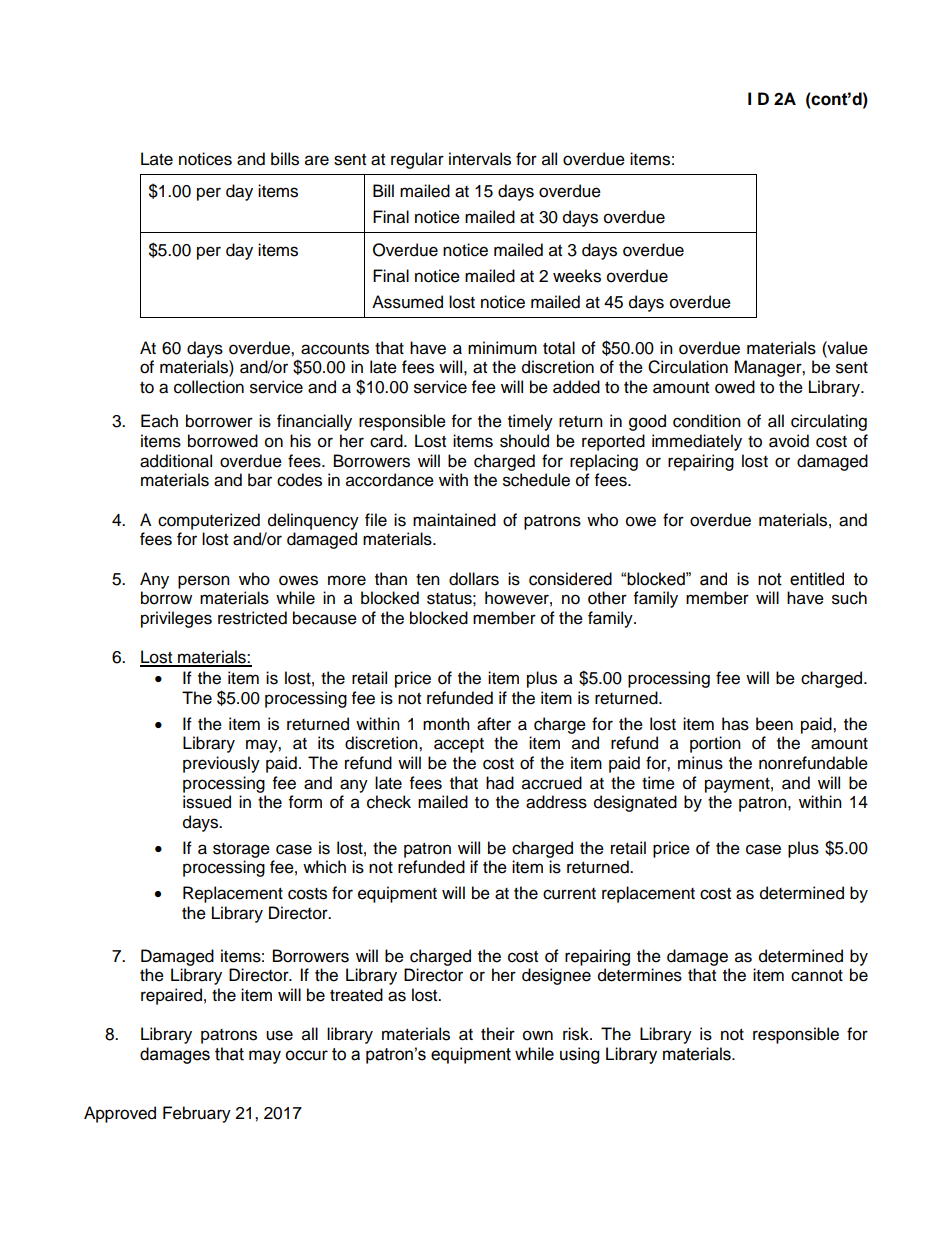 Image resolution: width=952 pixels, height=1233 pixels. Describe the element at coordinates (474, 579) in the page. I see `dollars` at that location.
